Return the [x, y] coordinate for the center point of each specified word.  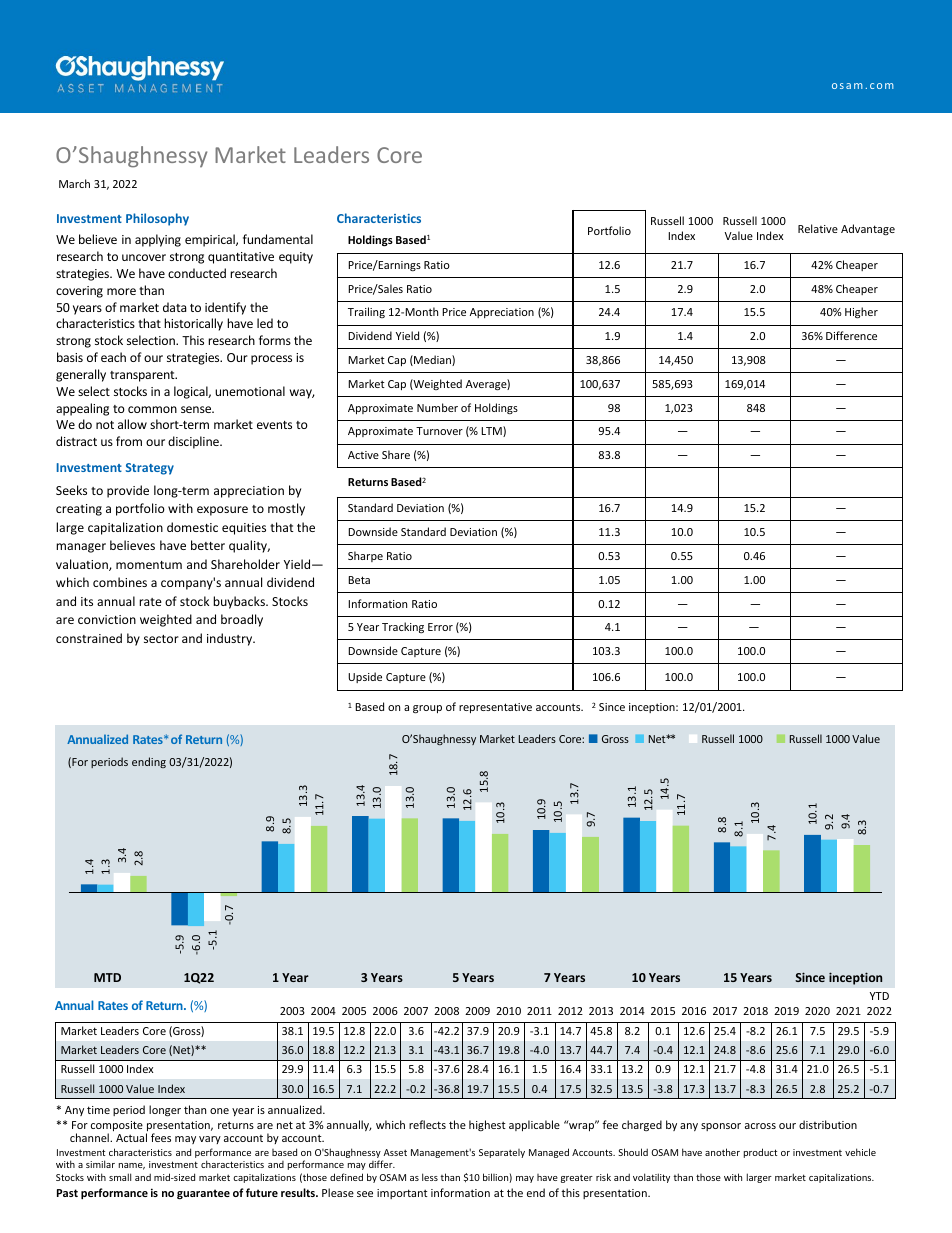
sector [161, 639]
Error [440, 627]
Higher [861, 313]
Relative [818, 228]
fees [161, 1137]
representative [495, 708]
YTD [879, 996]
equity [296, 258]
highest [487, 1125]
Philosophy [157, 219]
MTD [107, 977]
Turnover [439, 431]
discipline [194, 442]
